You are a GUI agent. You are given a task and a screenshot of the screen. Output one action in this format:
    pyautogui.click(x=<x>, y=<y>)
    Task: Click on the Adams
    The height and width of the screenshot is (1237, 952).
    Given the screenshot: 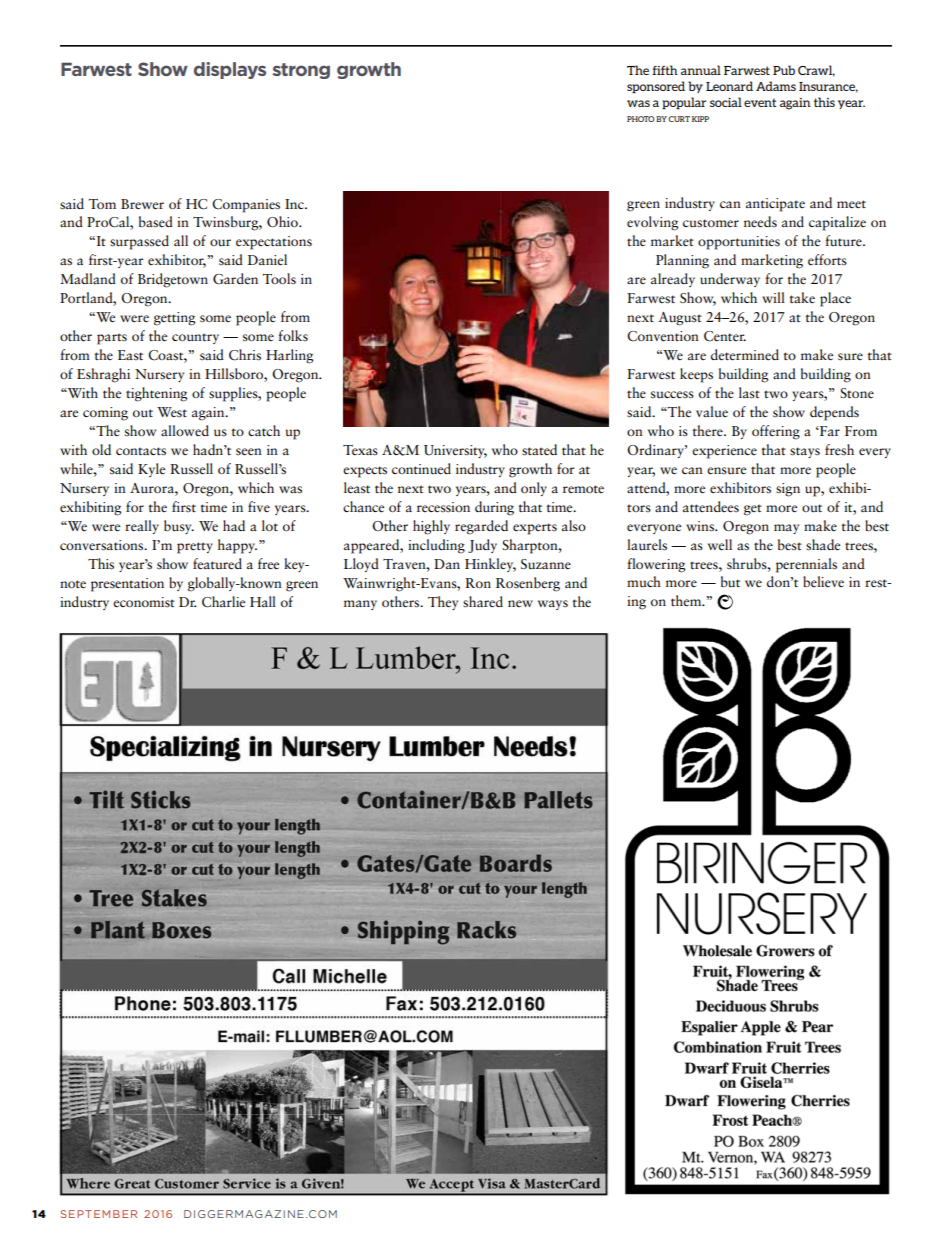 What is the action you would take?
    pyautogui.click(x=776, y=86)
